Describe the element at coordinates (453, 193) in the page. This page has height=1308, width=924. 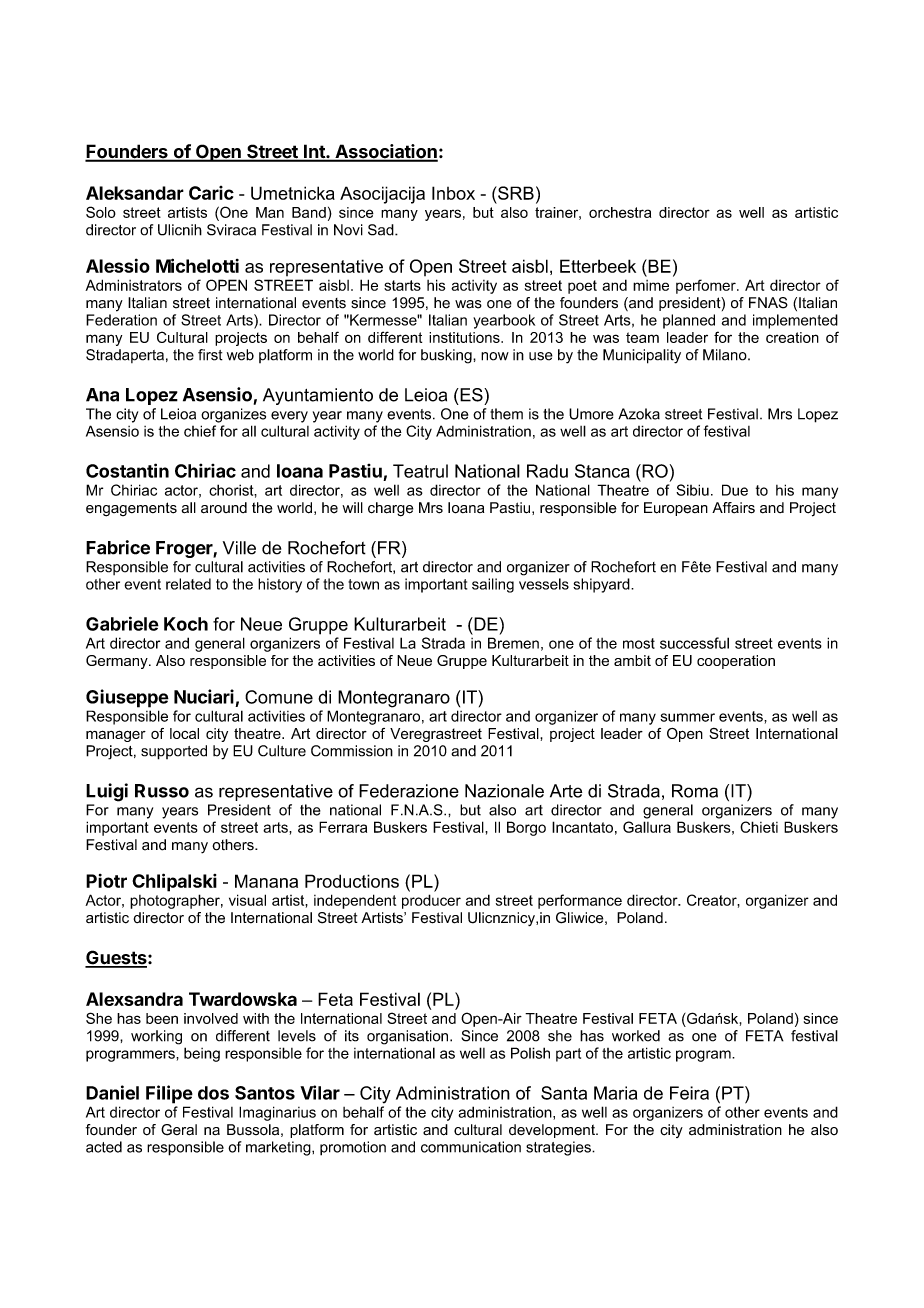
I see `Inbox` at that location.
